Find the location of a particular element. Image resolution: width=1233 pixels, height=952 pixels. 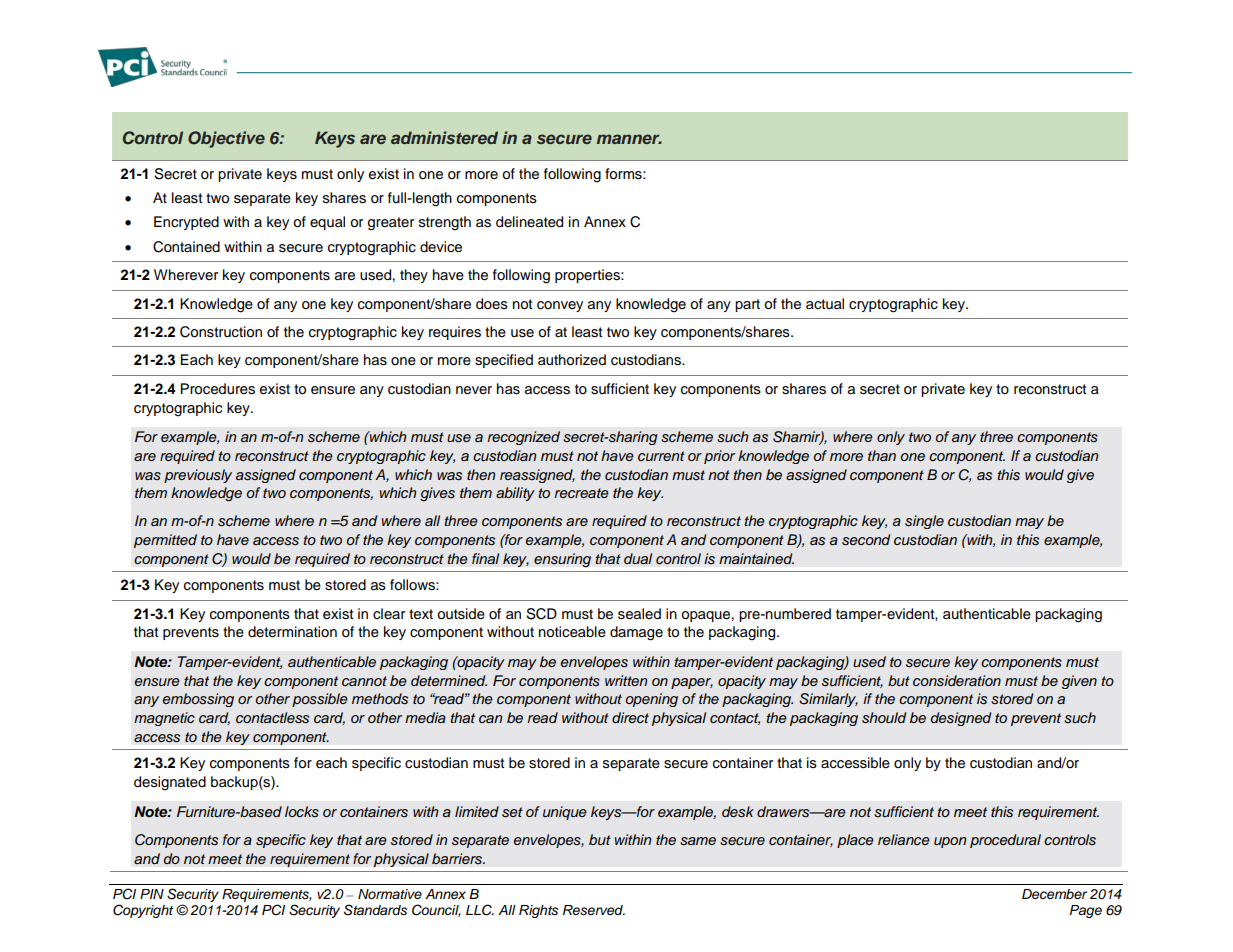

manner is located at coordinates (629, 139).
